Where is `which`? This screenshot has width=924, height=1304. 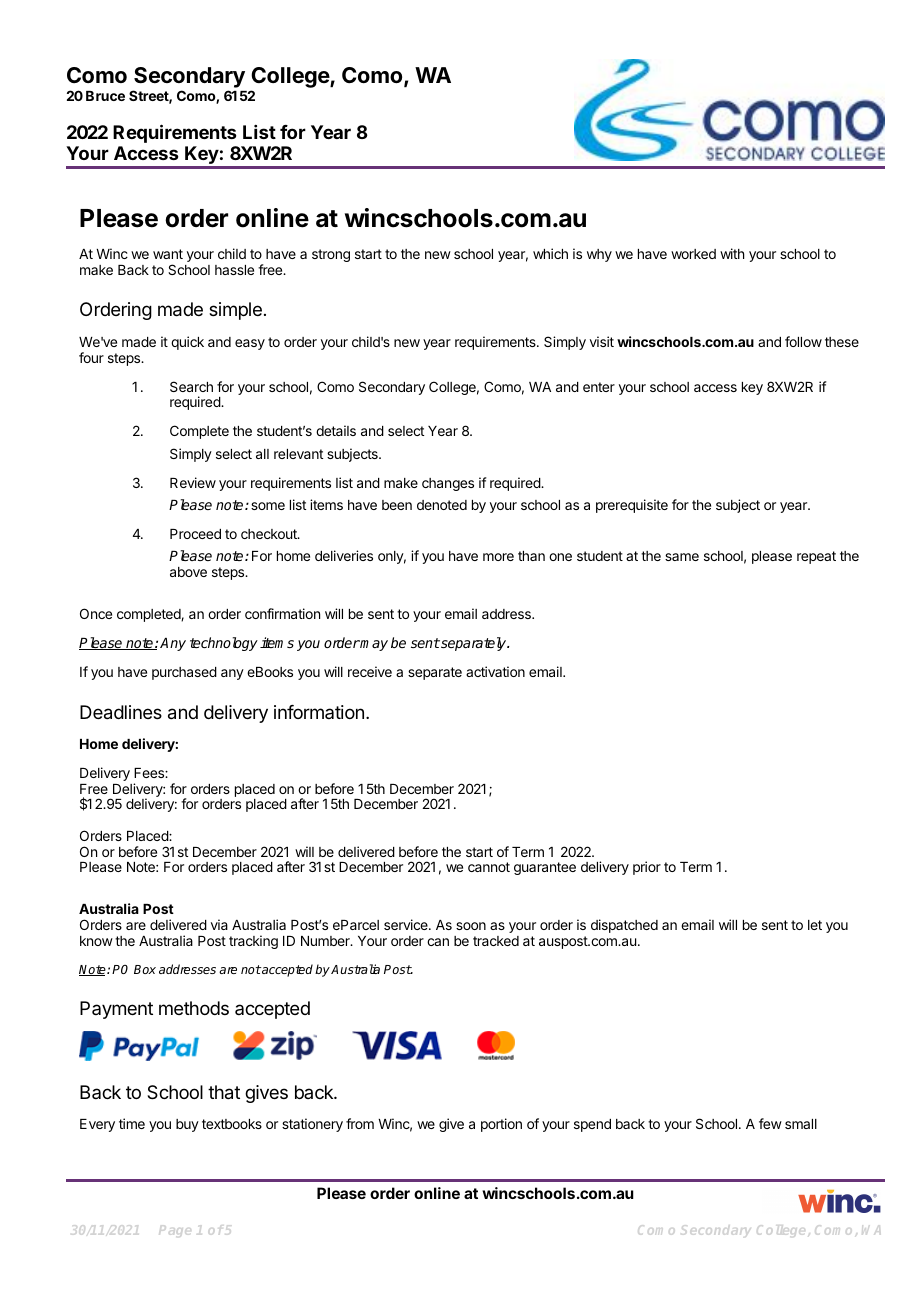 which is located at coordinates (550, 253).
